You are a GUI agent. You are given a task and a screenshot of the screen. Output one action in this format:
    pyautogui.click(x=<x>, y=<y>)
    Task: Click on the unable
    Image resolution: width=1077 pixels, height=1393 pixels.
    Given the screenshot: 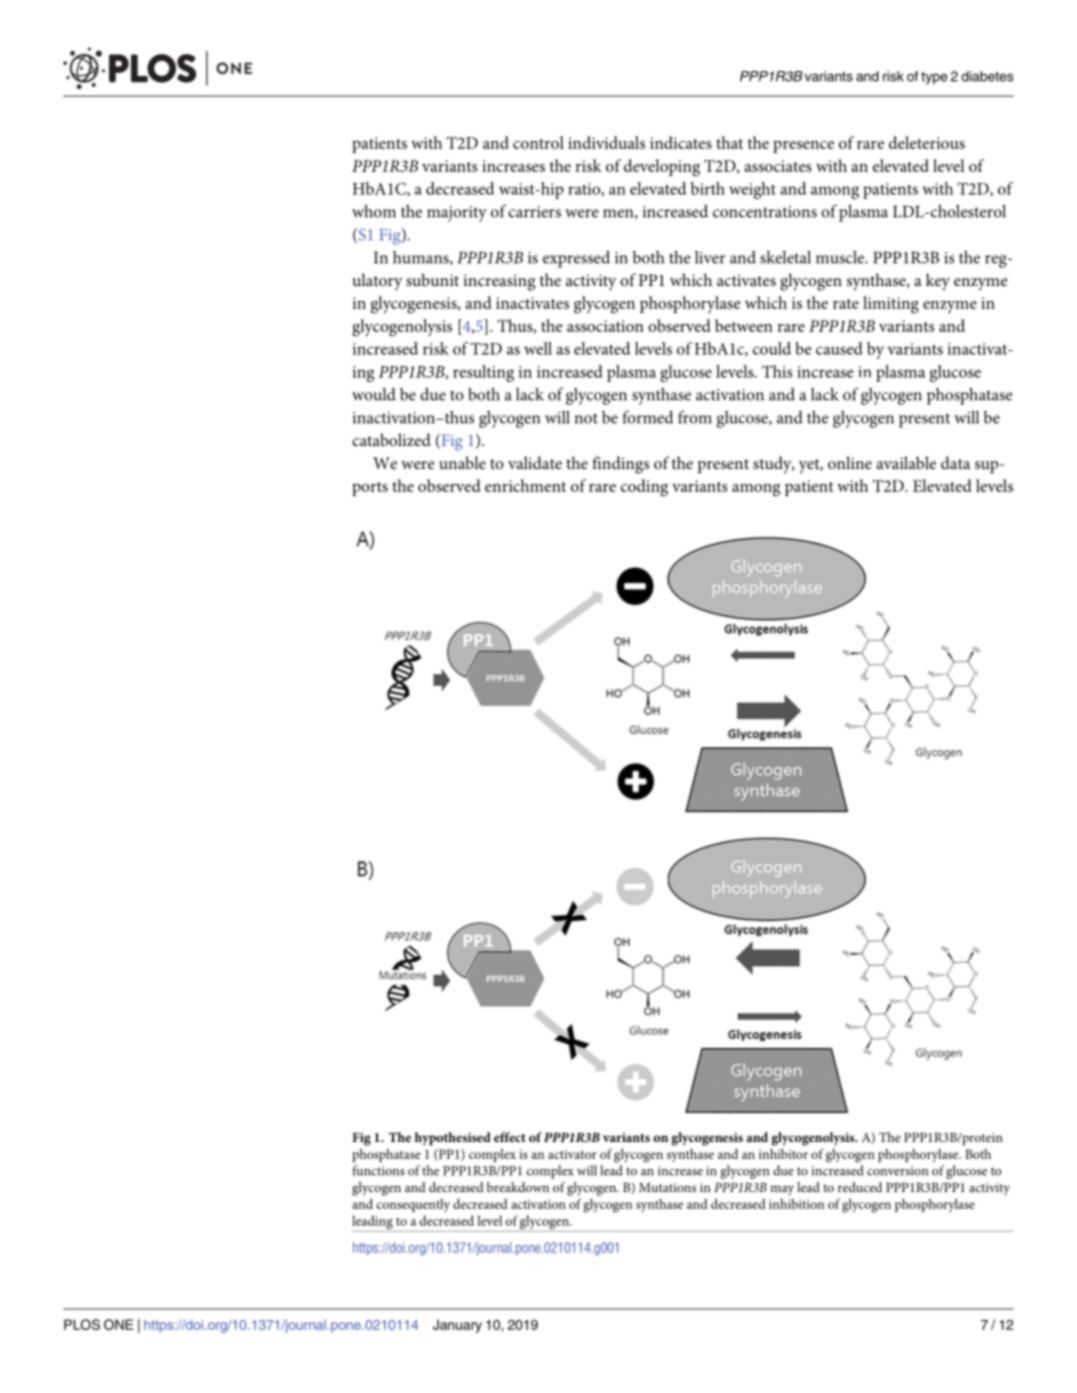 What is the action you would take?
    pyautogui.click(x=462, y=462)
